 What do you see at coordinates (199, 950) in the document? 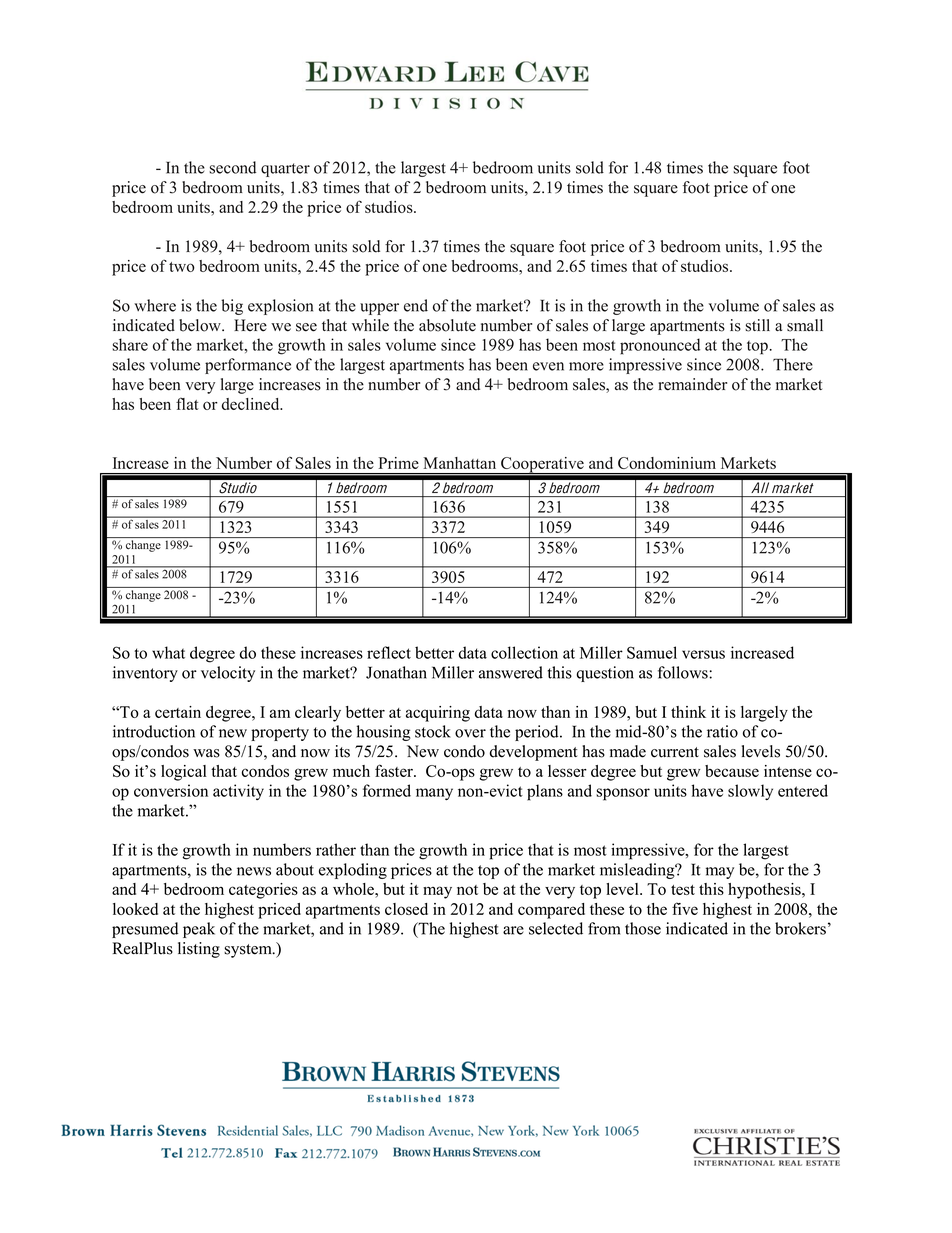
I see `listing` at bounding box center [199, 950].
